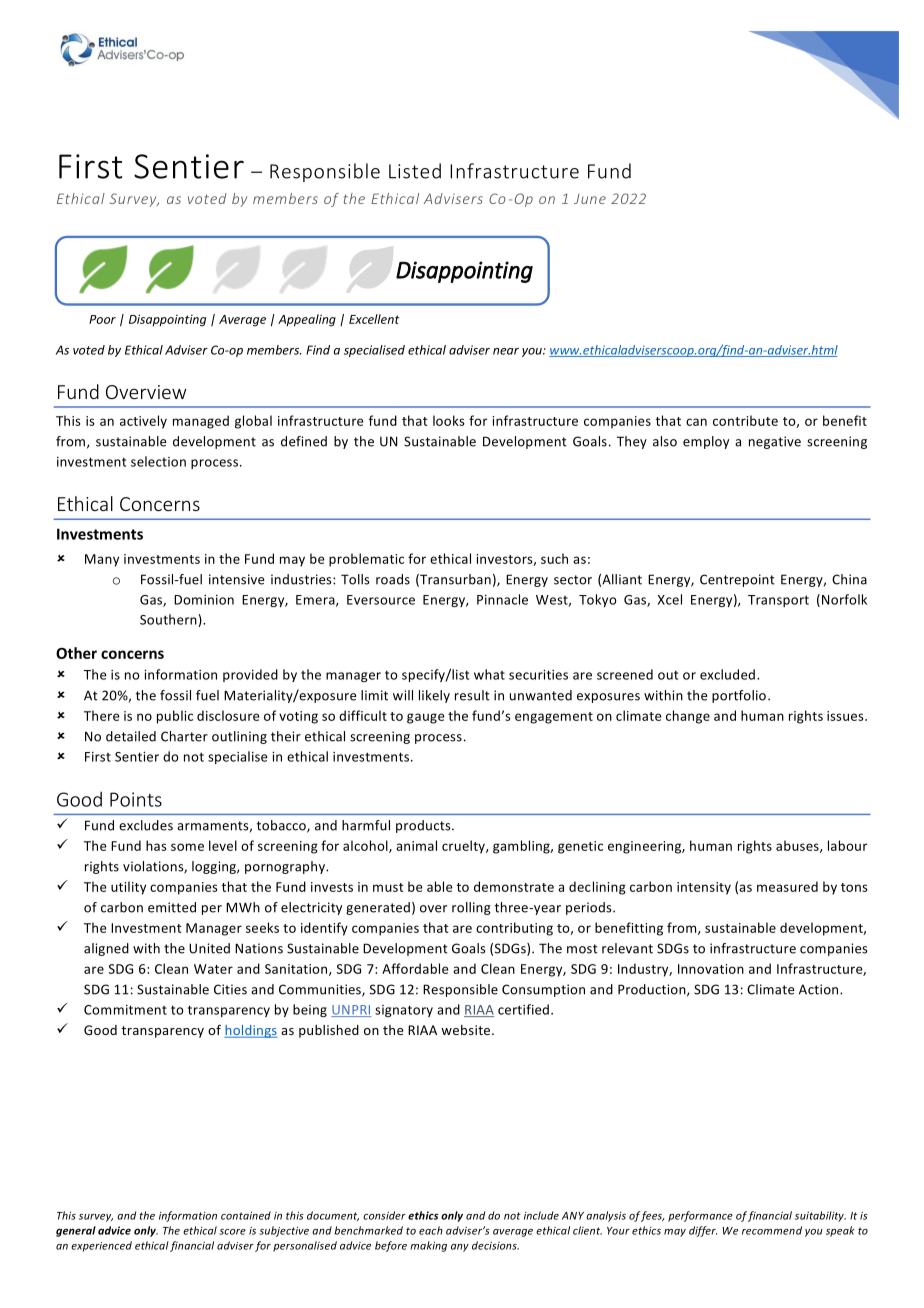  Describe the element at coordinates (175, 717) in the document. I see `public` at that location.
